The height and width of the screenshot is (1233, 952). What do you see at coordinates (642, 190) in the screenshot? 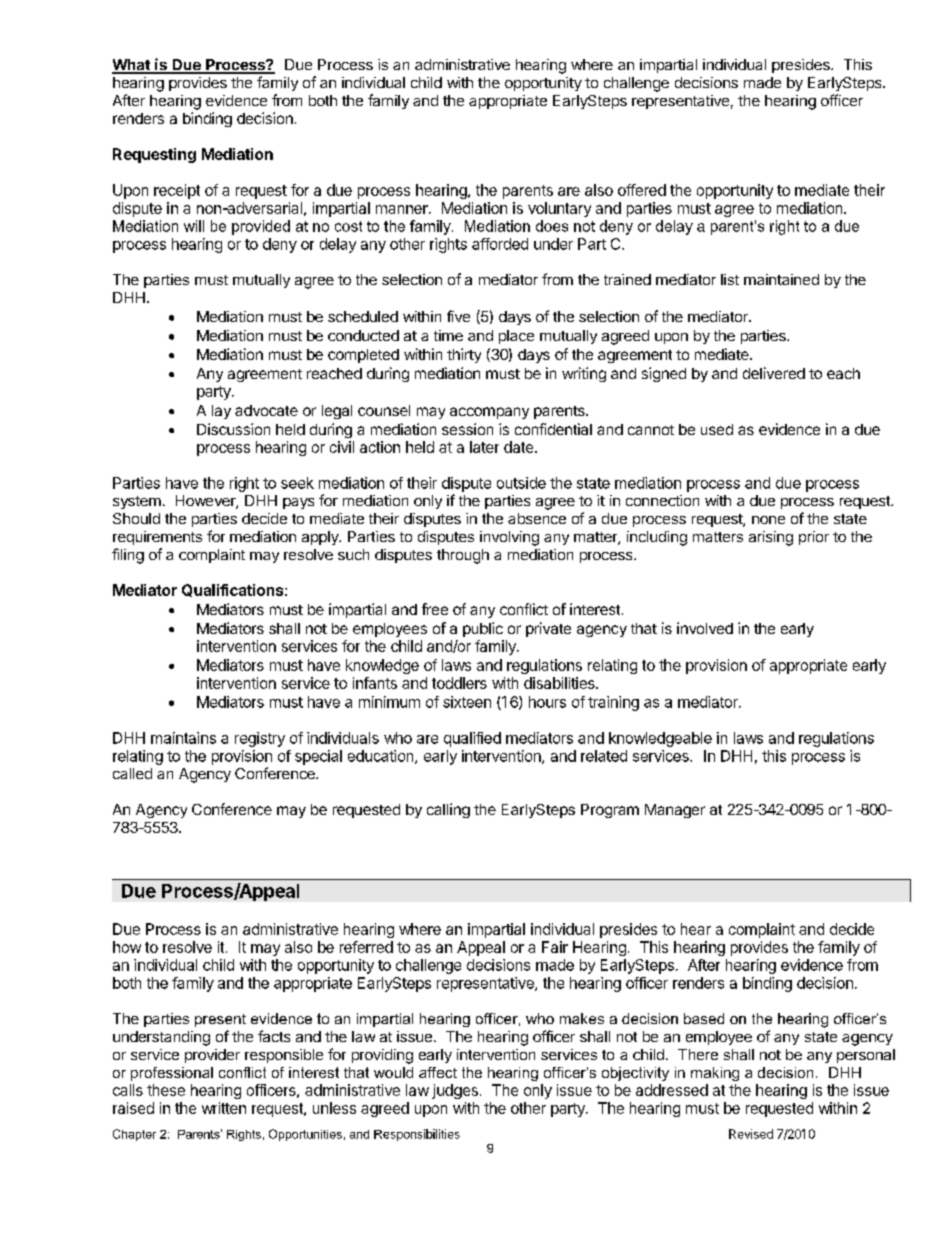
I see `offered` at bounding box center [642, 190].
